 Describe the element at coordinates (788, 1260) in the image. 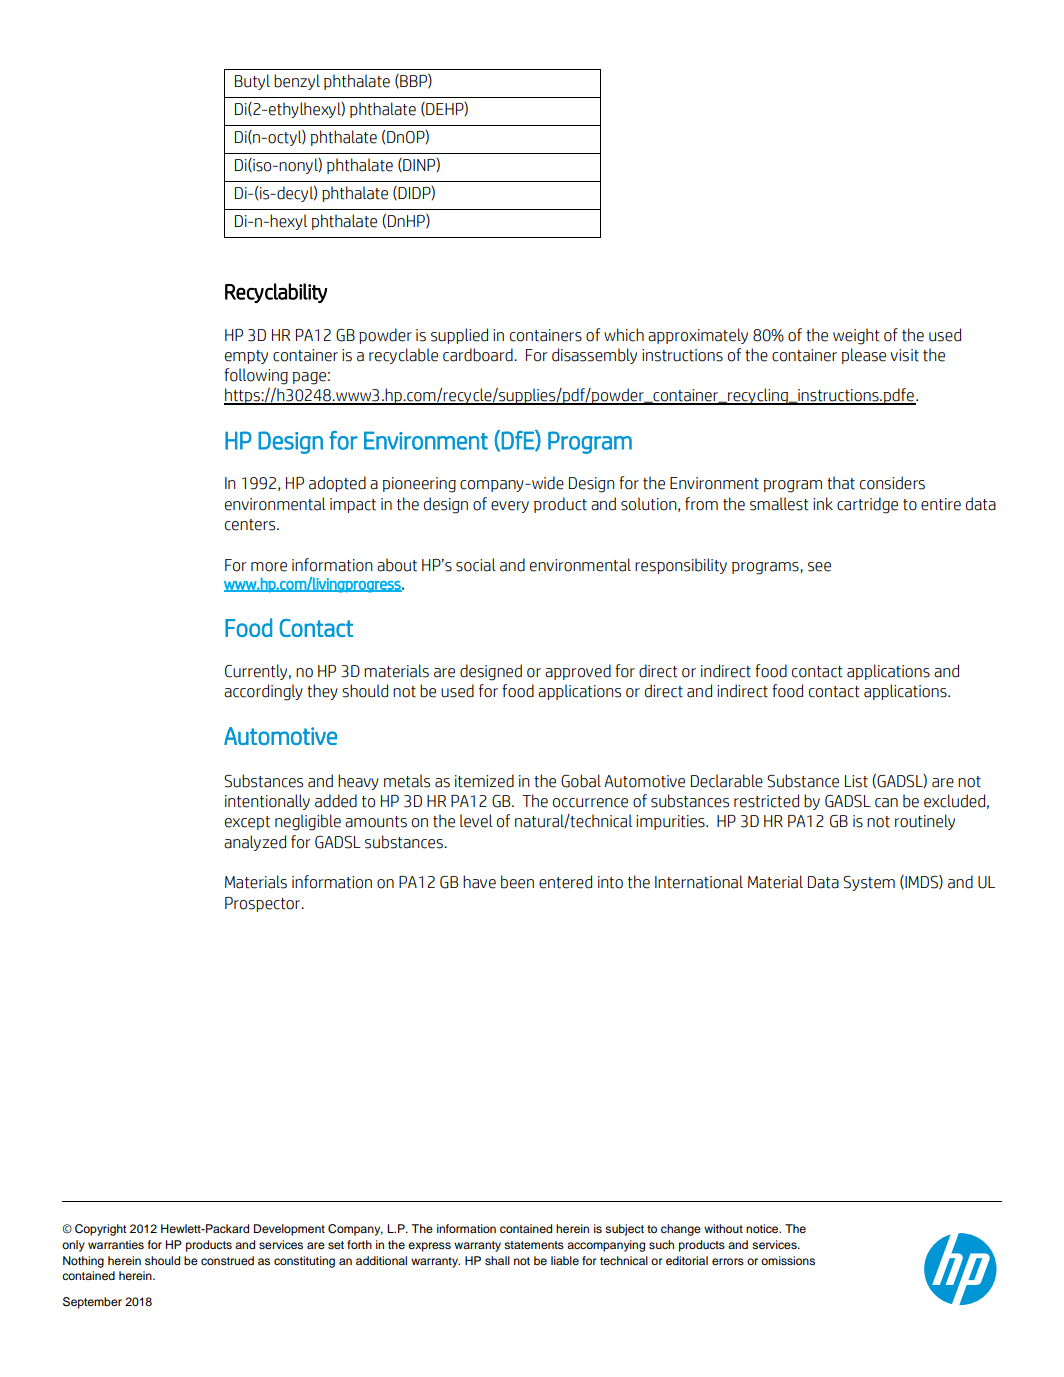

I see `omissions` at that location.
